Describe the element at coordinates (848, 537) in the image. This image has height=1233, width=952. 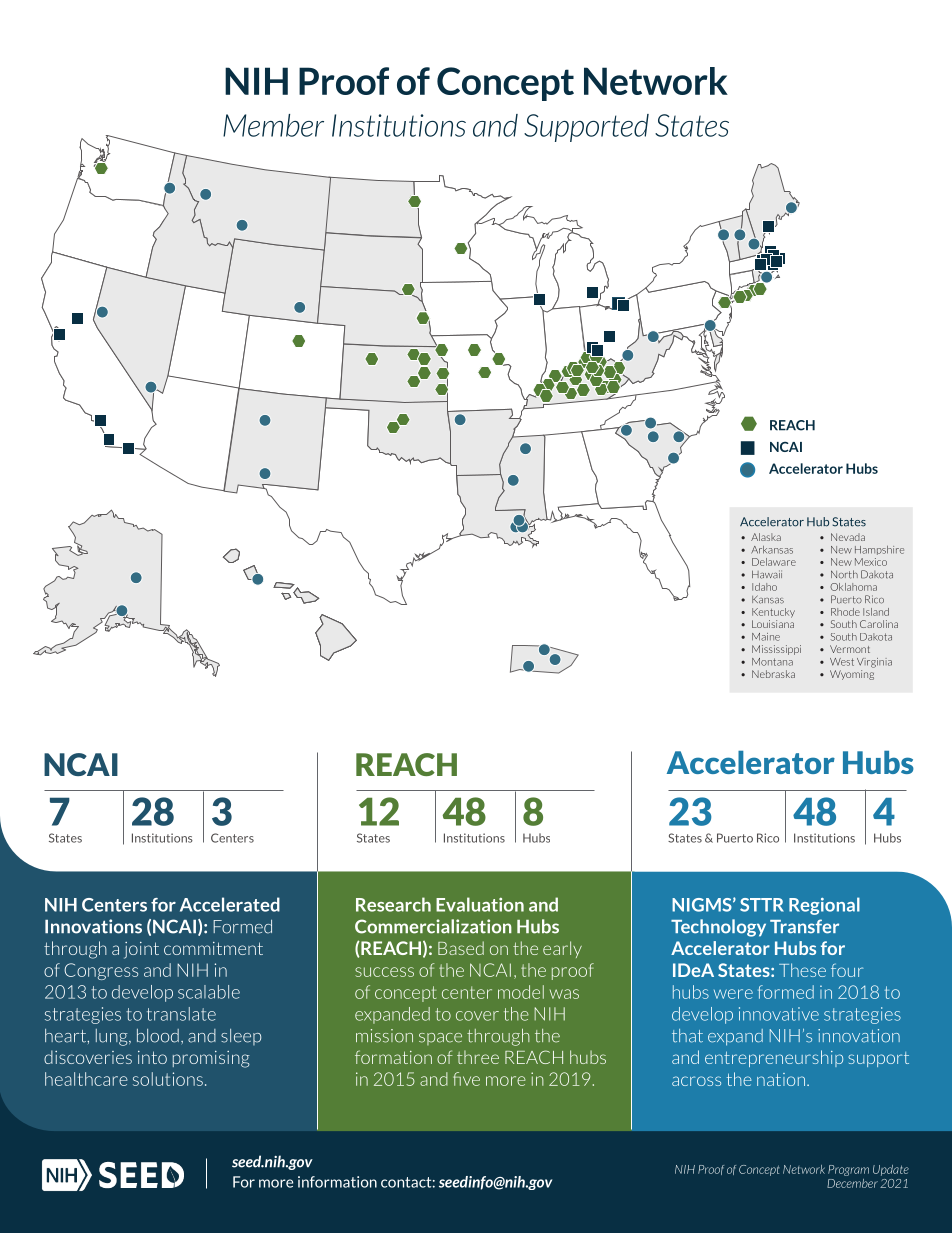
I see `Nevada` at that location.
